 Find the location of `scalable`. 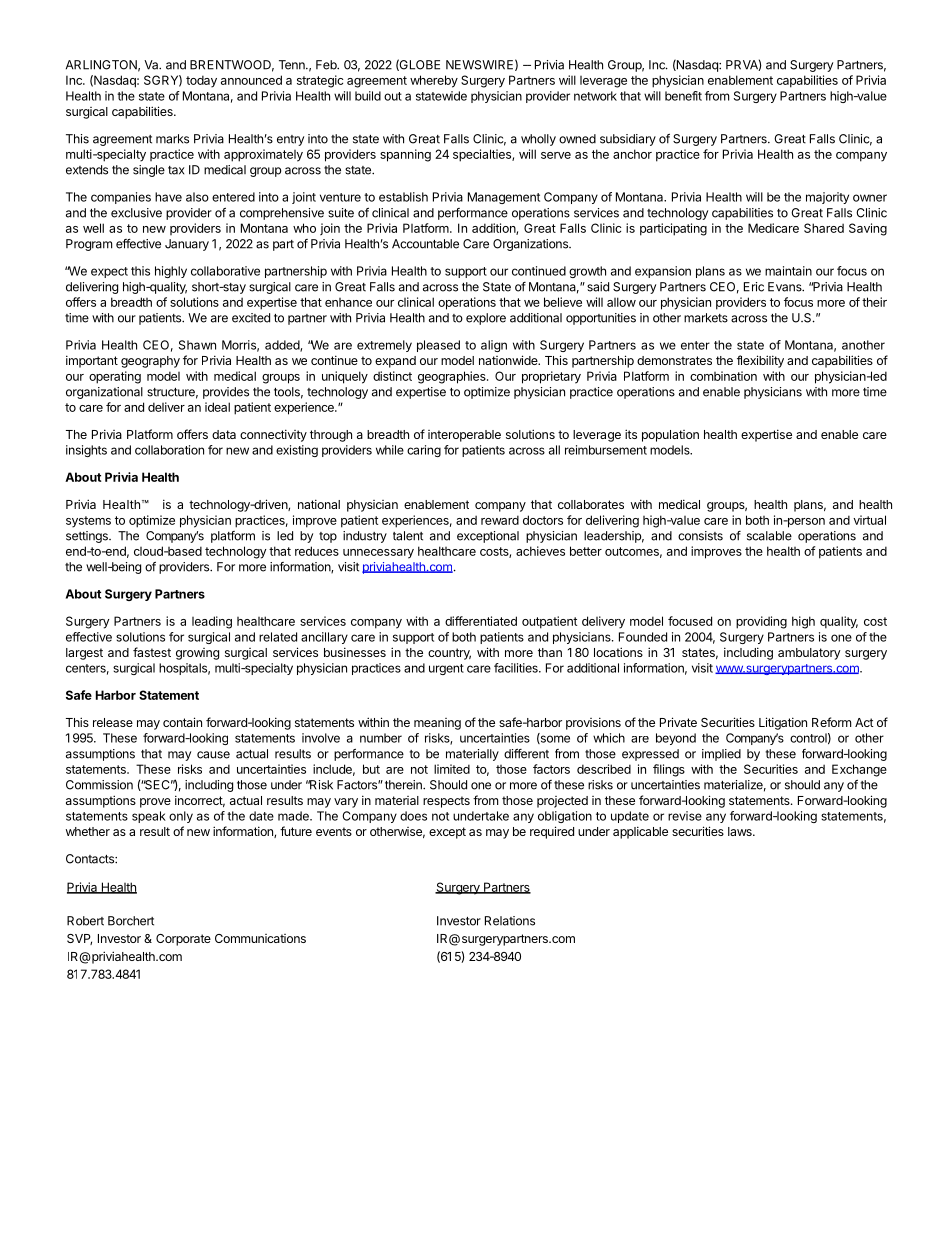

scalable is located at coordinates (769, 536).
